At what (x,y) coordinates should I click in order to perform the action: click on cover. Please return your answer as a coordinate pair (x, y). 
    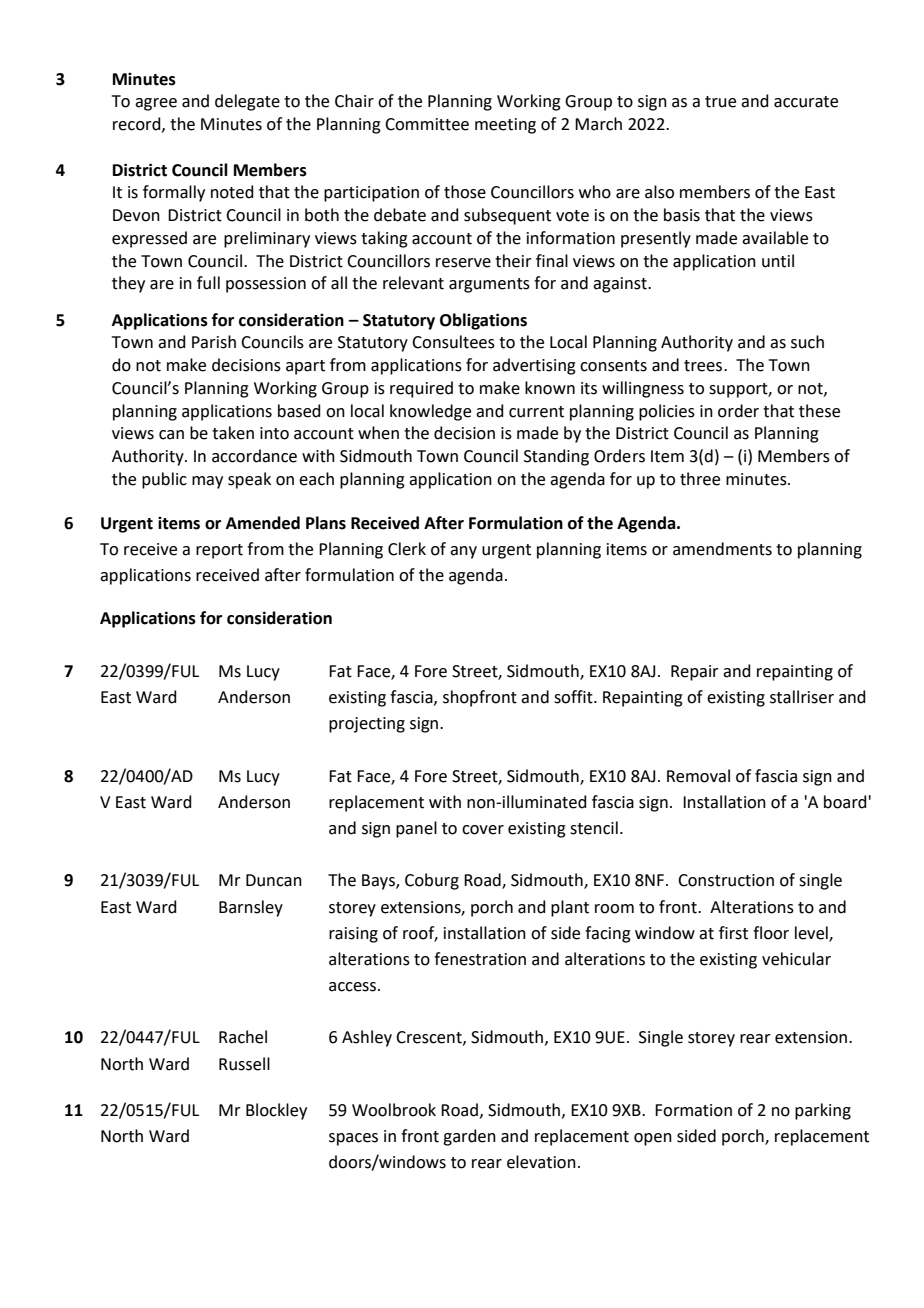
    Looking at the image, I should click on (483, 830).
